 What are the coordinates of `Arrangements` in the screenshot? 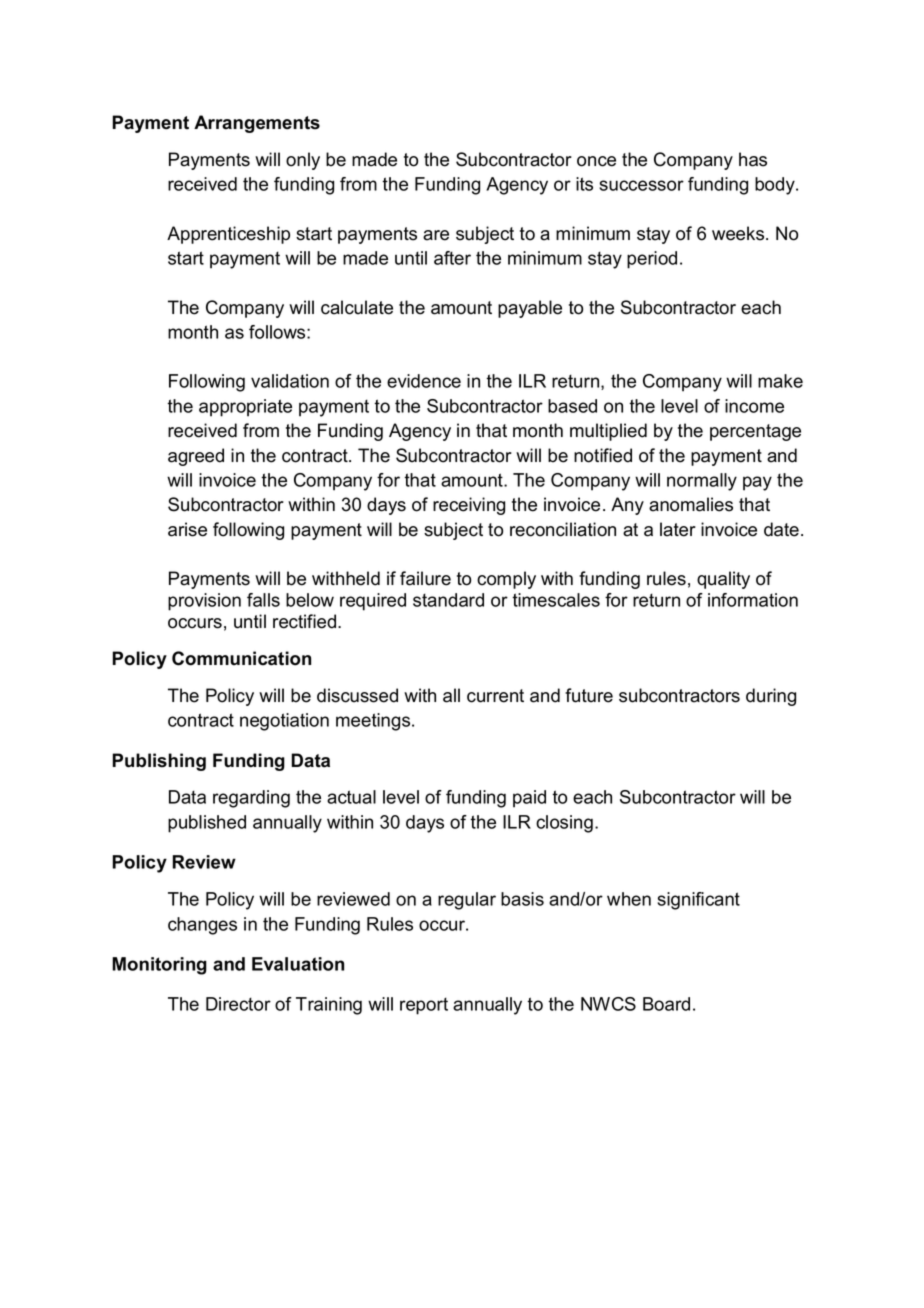 It's located at (257, 124).
